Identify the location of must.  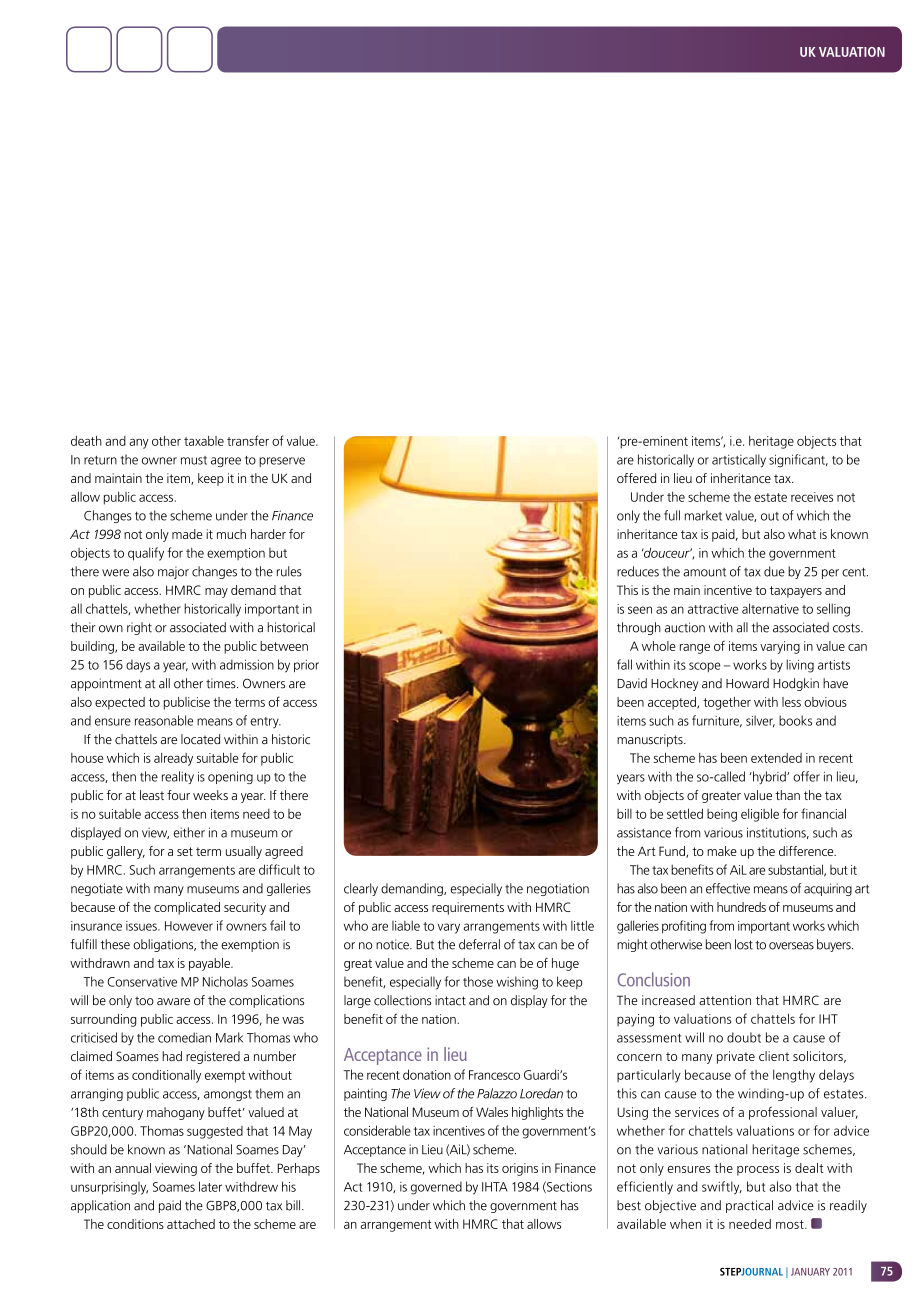
(194, 460).
